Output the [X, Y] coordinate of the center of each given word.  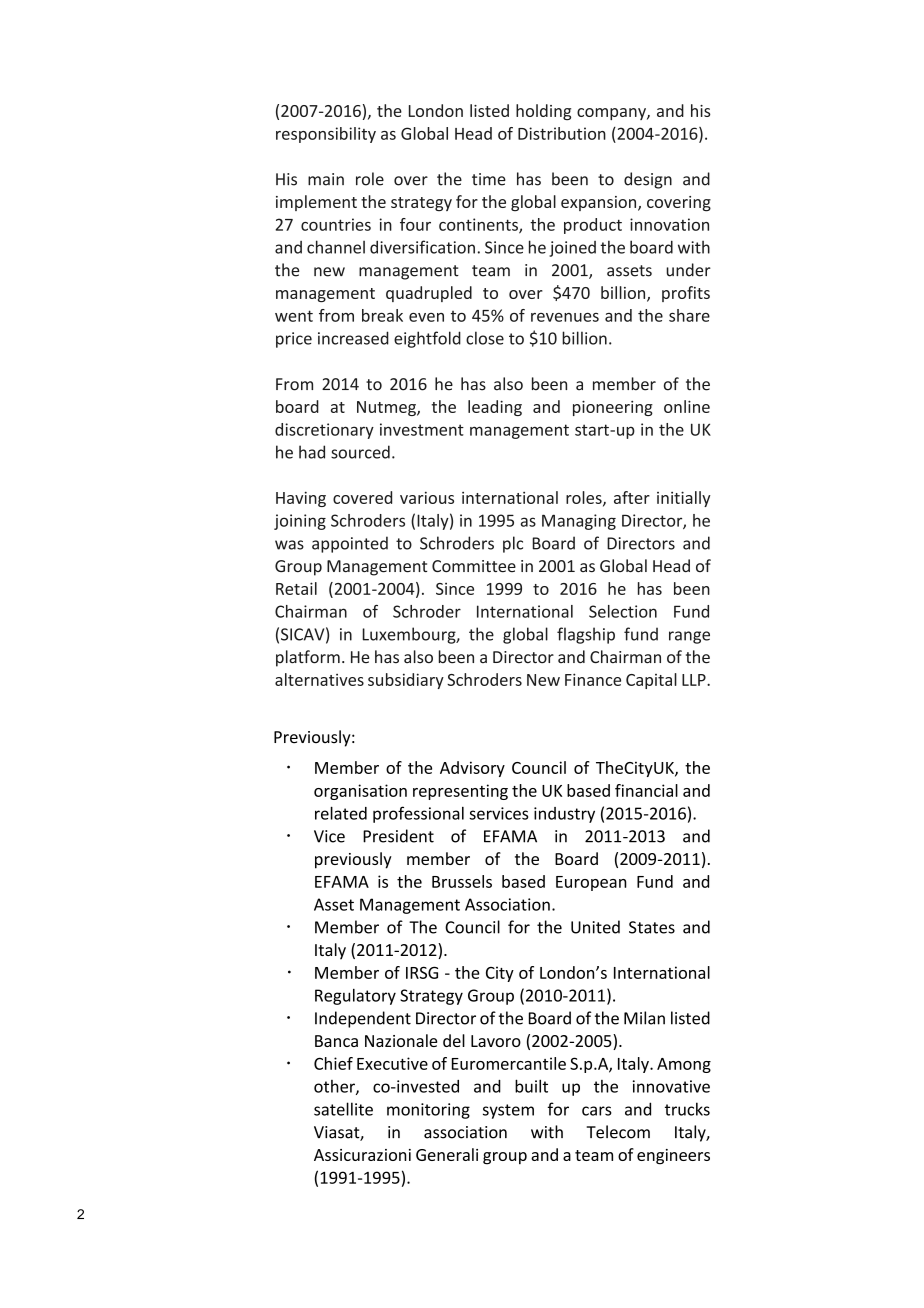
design [648, 180]
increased [353, 338]
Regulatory [355, 997]
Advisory [472, 769]
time [489, 179]
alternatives [319, 679]
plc [513, 544]
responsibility [326, 135]
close [485, 338]
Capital [651, 681]
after [632, 497]
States [652, 927]
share [689, 315]
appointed [350, 544]
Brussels [462, 881]
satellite [343, 1109]
